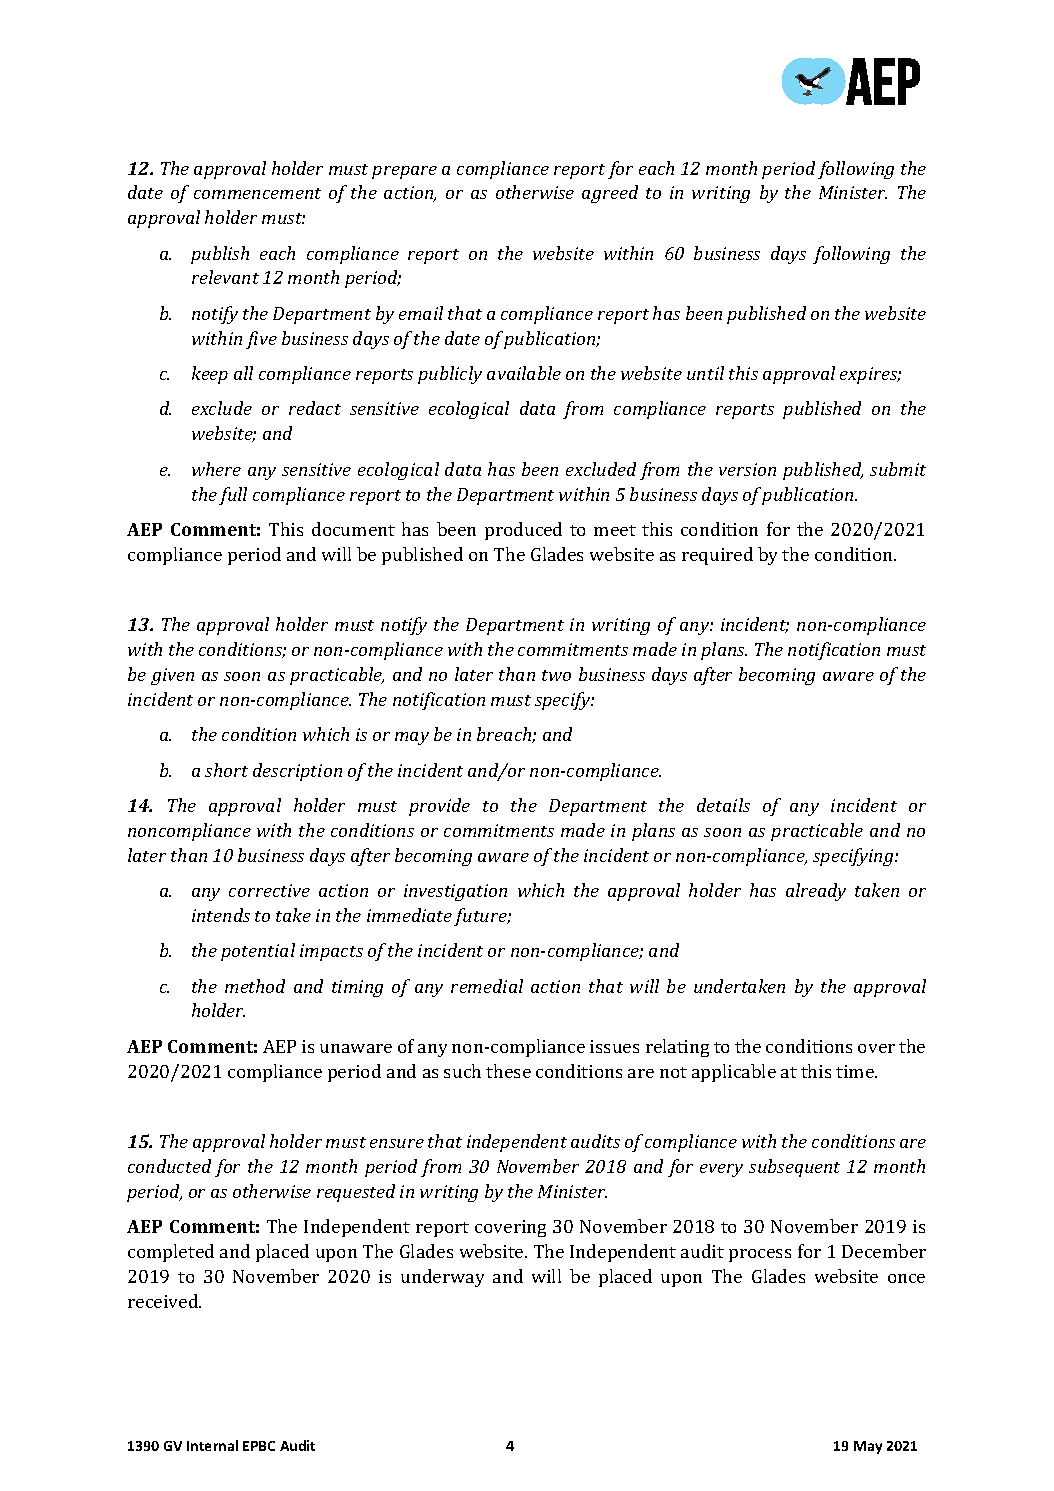 The height and width of the page is (1491, 1054). Describe the element at coordinates (259, 1446) in the page. I see `EPBC` at that location.
